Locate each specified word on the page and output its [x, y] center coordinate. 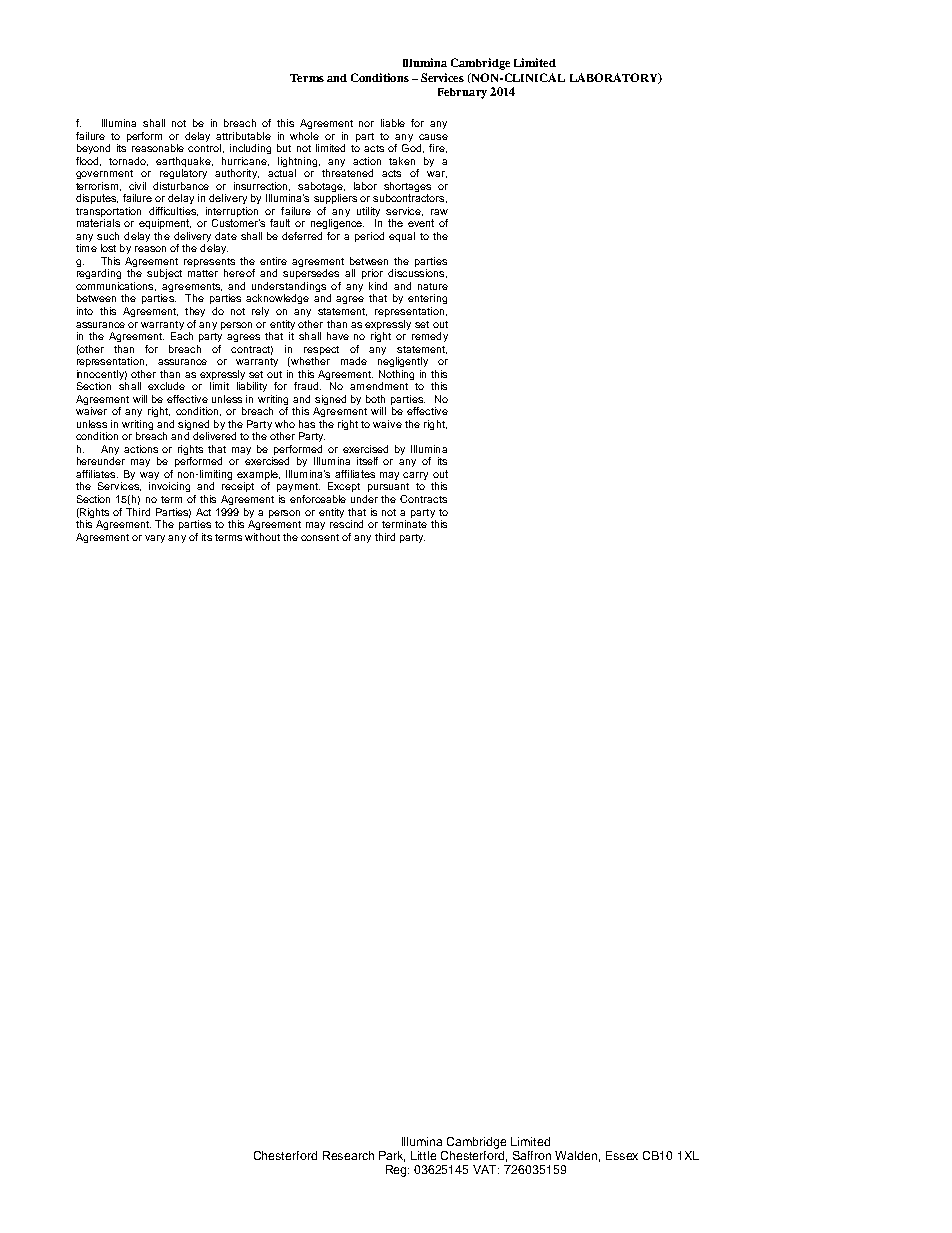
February [462, 93]
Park [392, 1156]
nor [366, 124]
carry [415, 476]
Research [348, 1155]
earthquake [184, 162]
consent [320, 537]
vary [155, 539]
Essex [622, 1155]
